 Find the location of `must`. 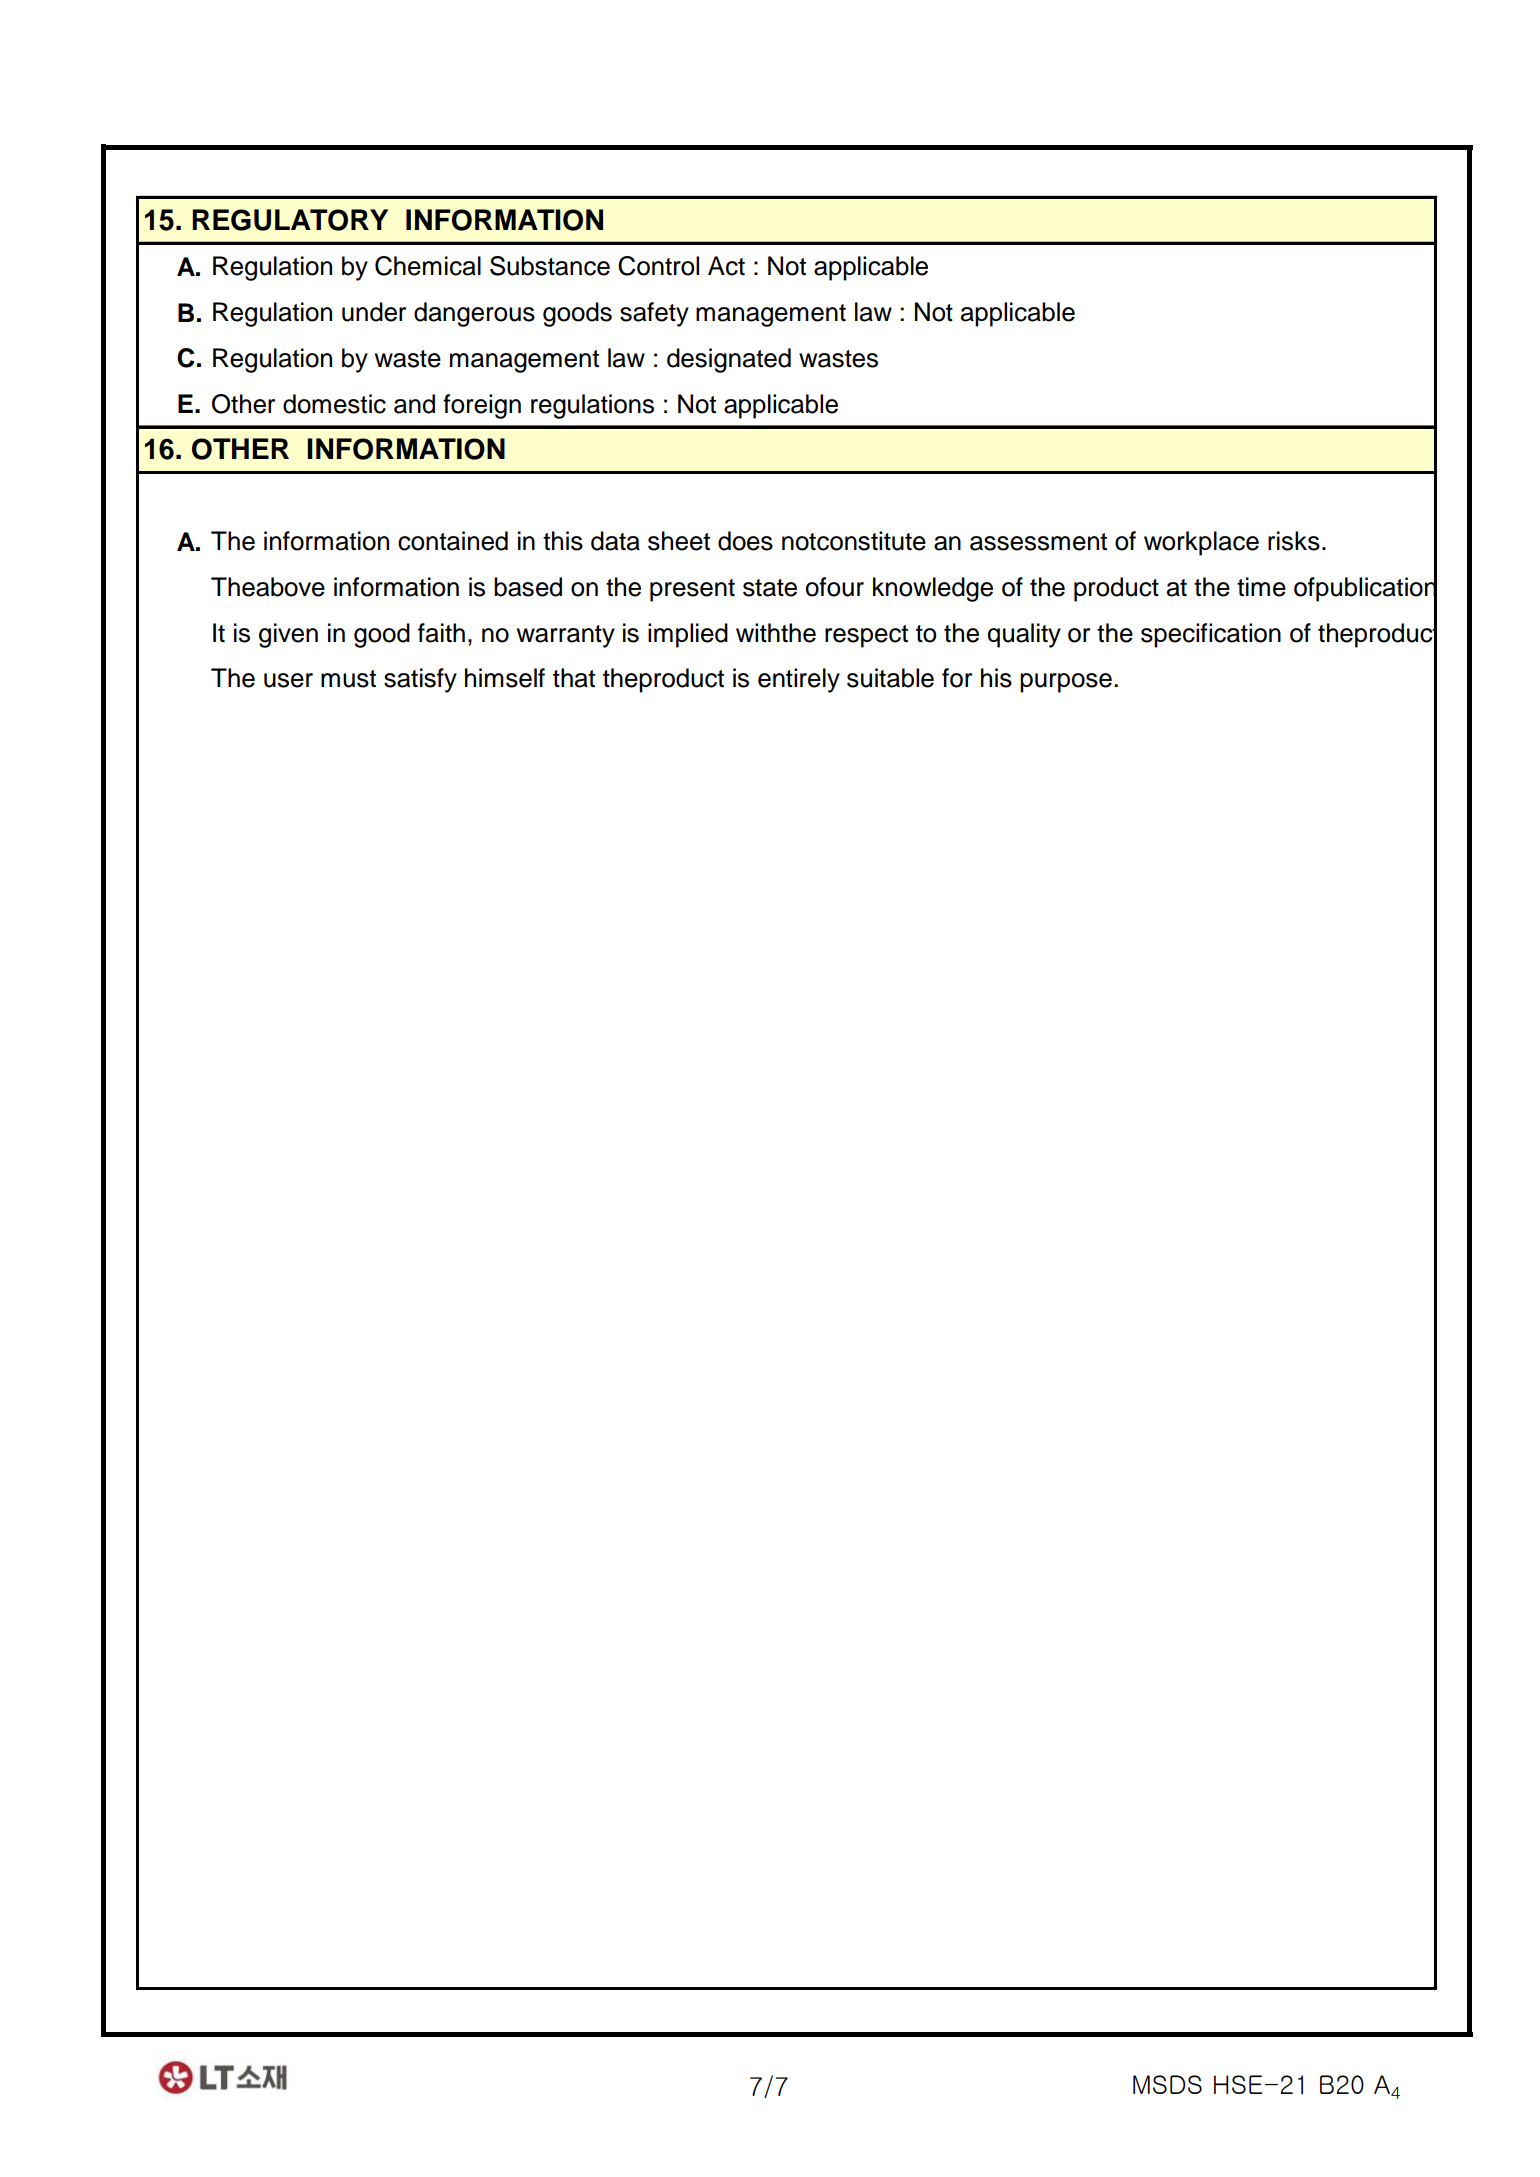

must is located at coordinates (348, 679).
